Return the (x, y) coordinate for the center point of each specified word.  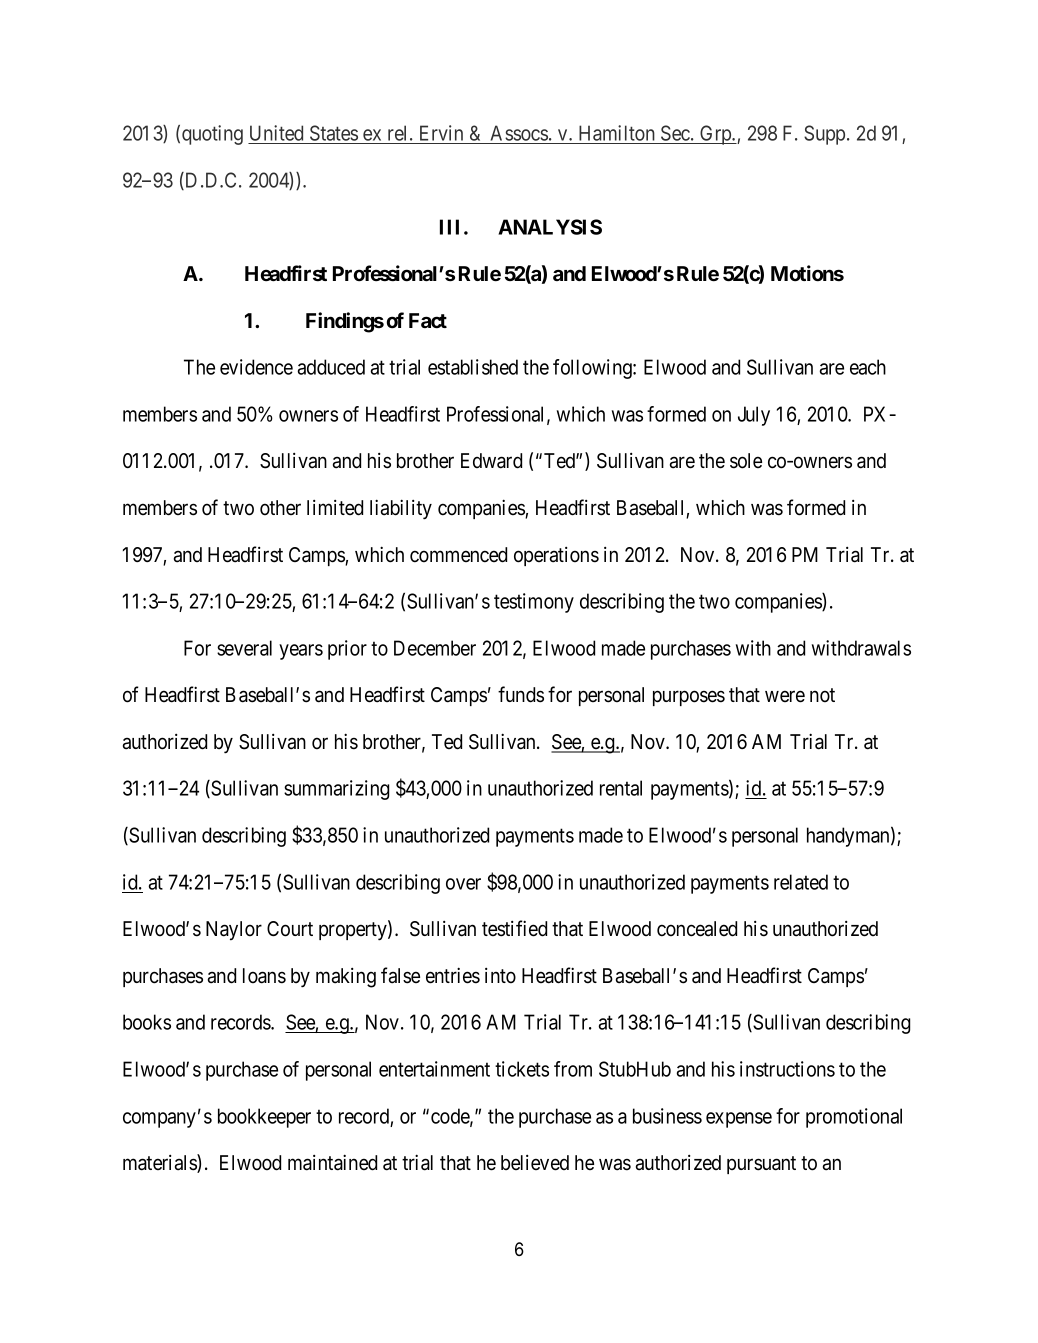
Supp (826, 135)
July (754, 416)
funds (521, 694)
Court (290, 929)
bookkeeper (264, 1118)
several (244, 648)
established (473, 367)
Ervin (441, 134)
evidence (256, 367)
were (785, 697)
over (463, 884)
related (801, 882)
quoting (212, 135)
